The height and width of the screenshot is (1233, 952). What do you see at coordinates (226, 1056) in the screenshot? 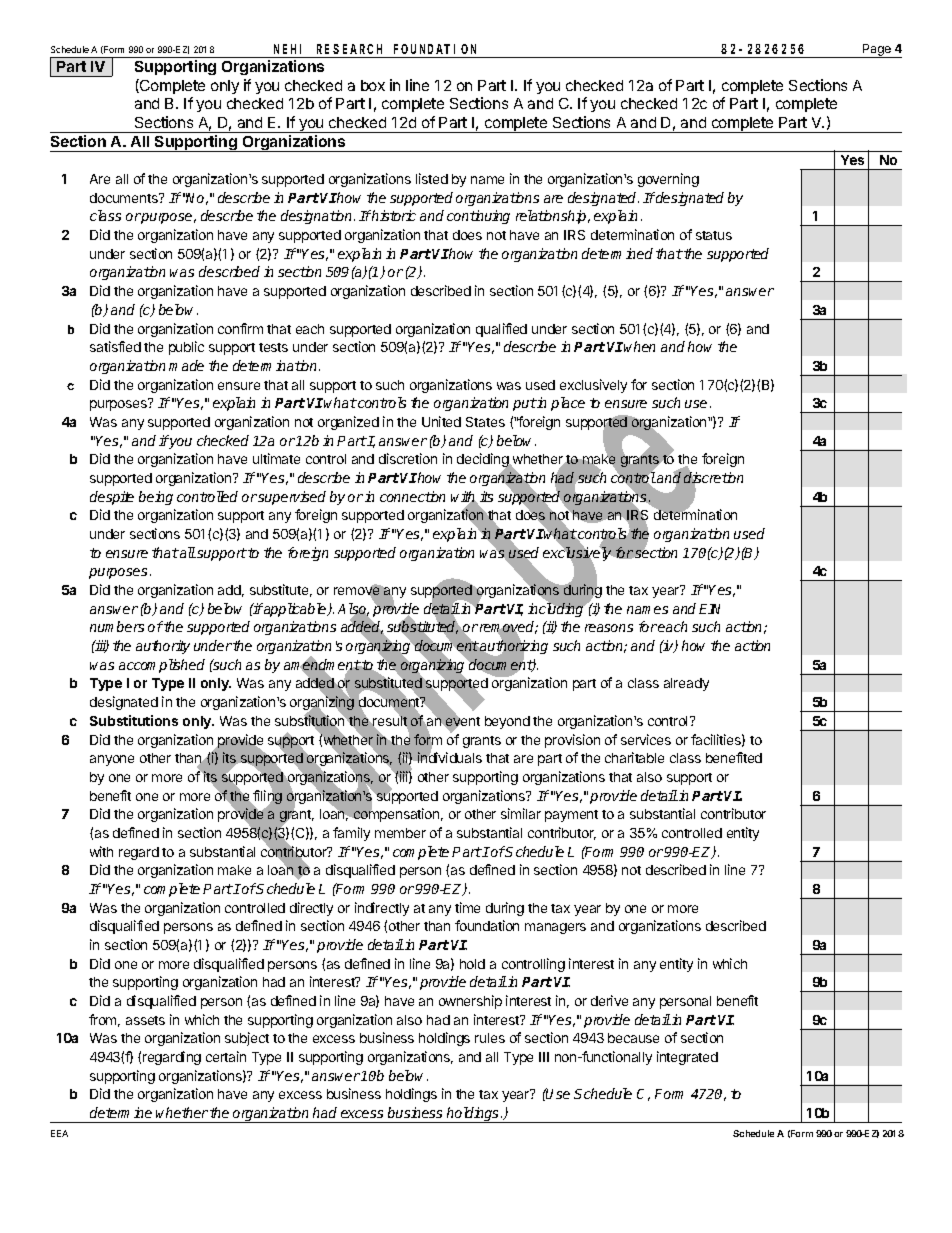
I see `certain` at bounding box center [226, 1056].
